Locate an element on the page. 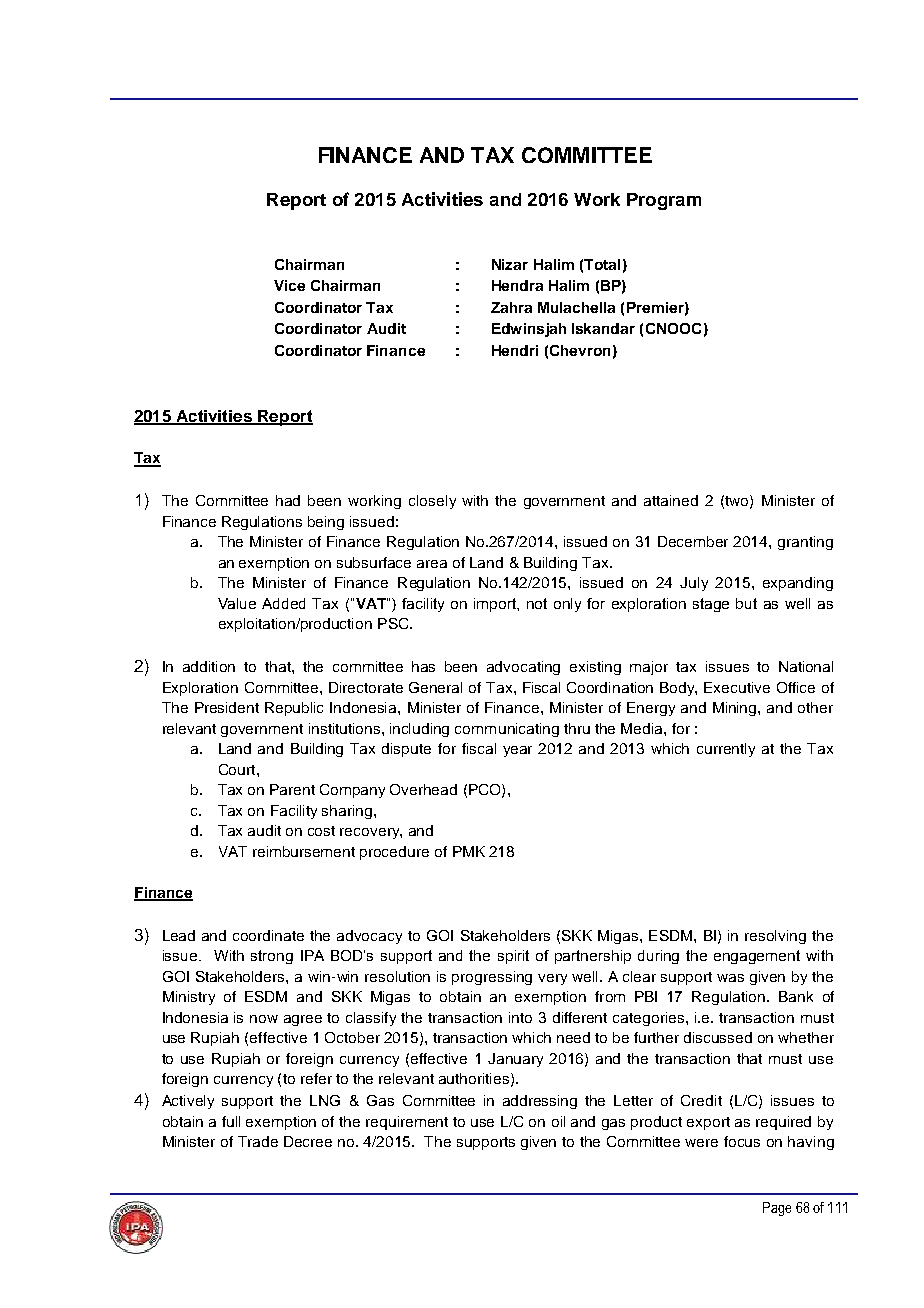  oil is located at coordinates (558, 1121).
